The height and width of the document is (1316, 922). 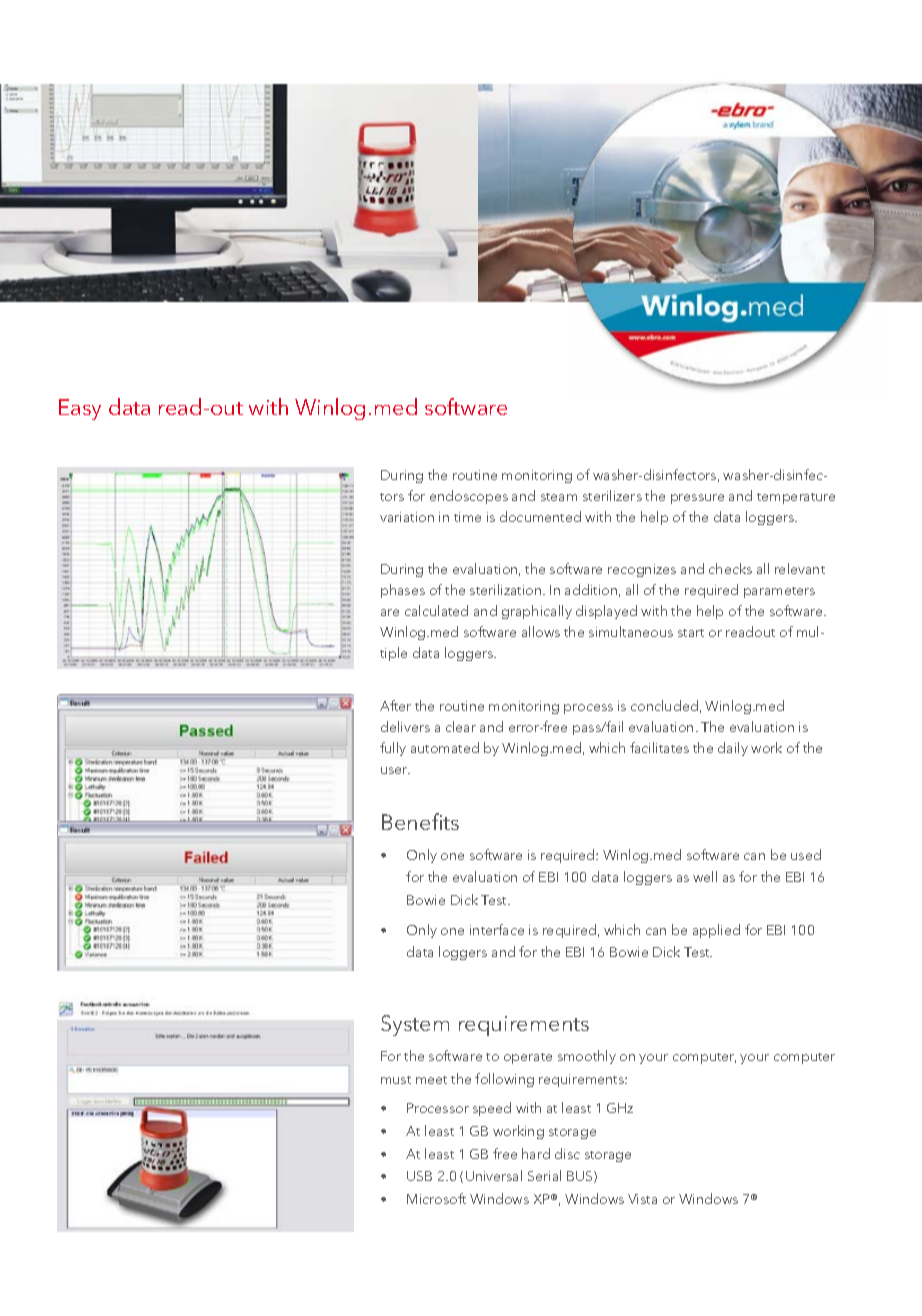 I want to click on interface, so click(x=497, y=929).
